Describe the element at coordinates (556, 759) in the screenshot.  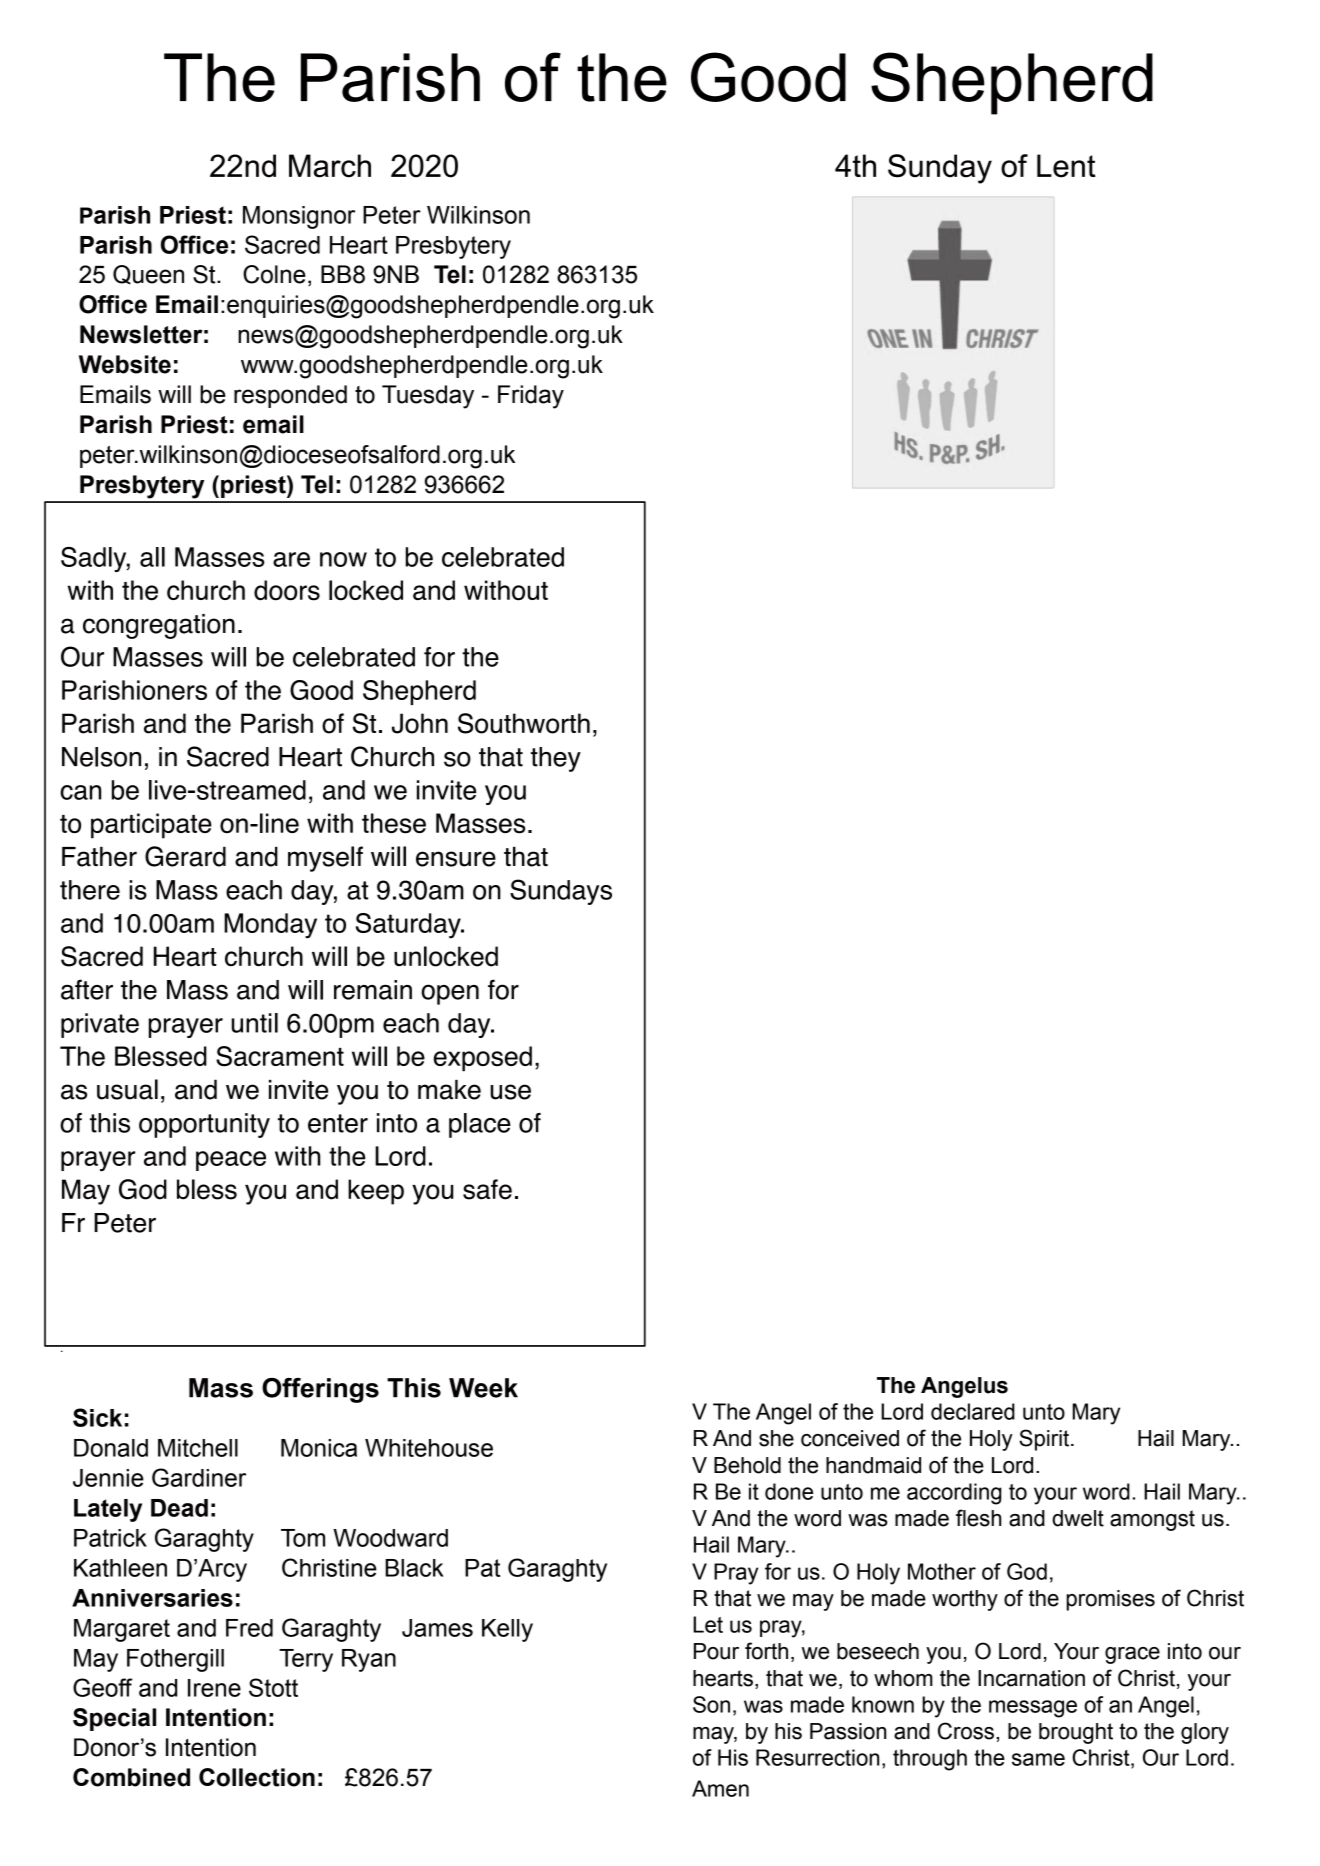
I see `they` at that location.
